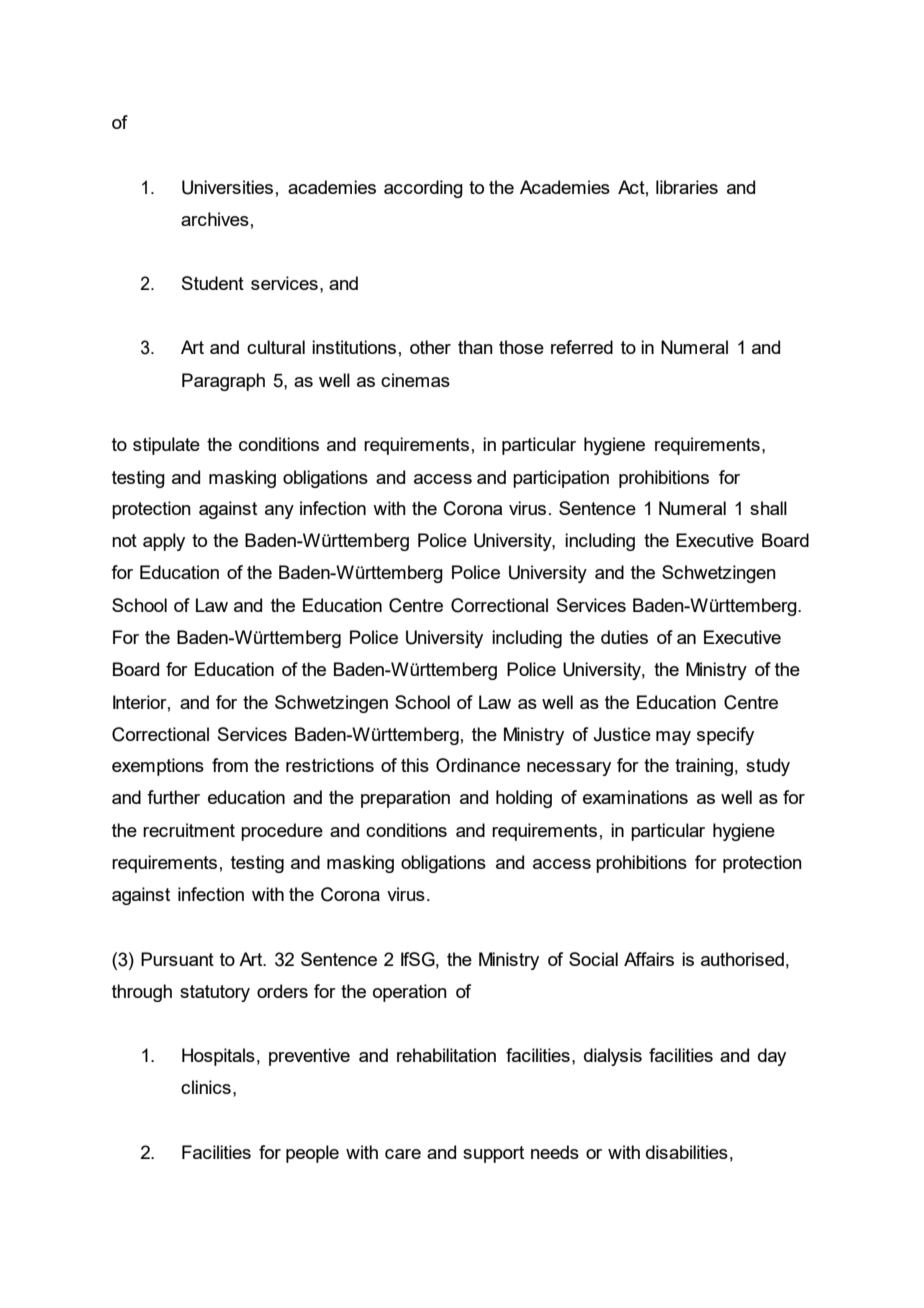  Describe the element at coordinates (177, 959) in the document. I see `Pursuant` at that location.
